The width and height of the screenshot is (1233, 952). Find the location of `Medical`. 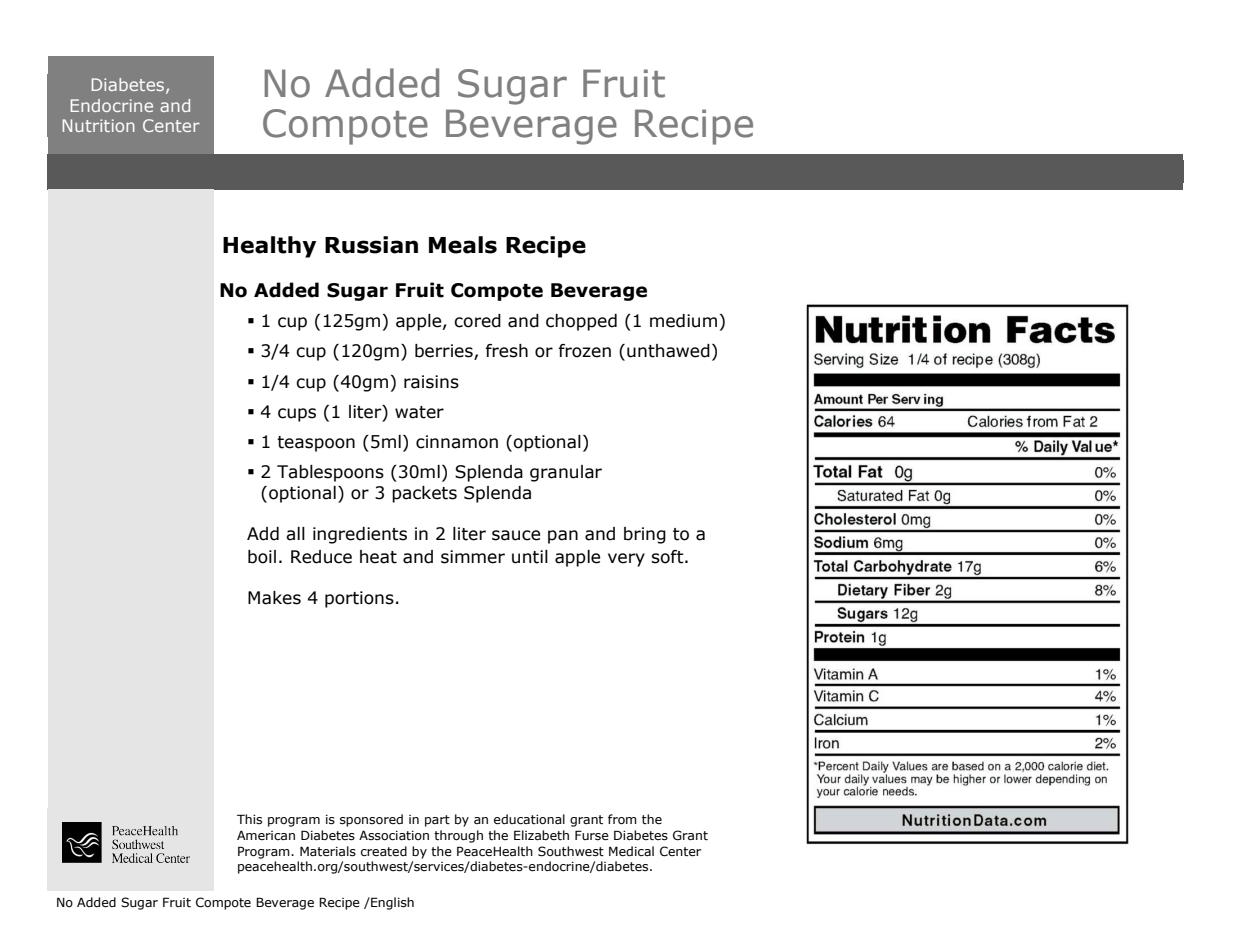

Medical is located at coordinates (631, 851).
